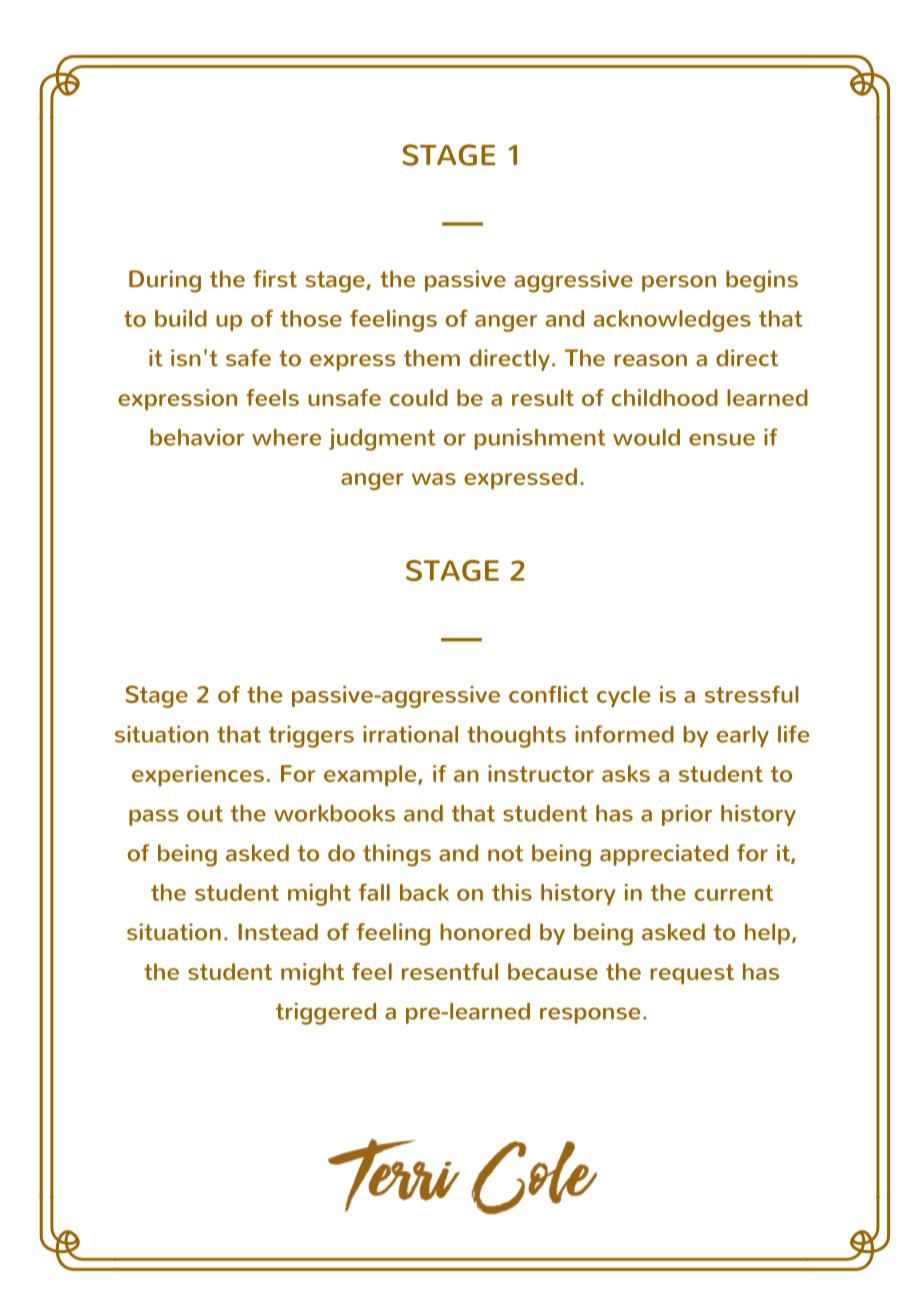  Describe the element at coordinates (679, 283) in the document. I see `person` at that location.
